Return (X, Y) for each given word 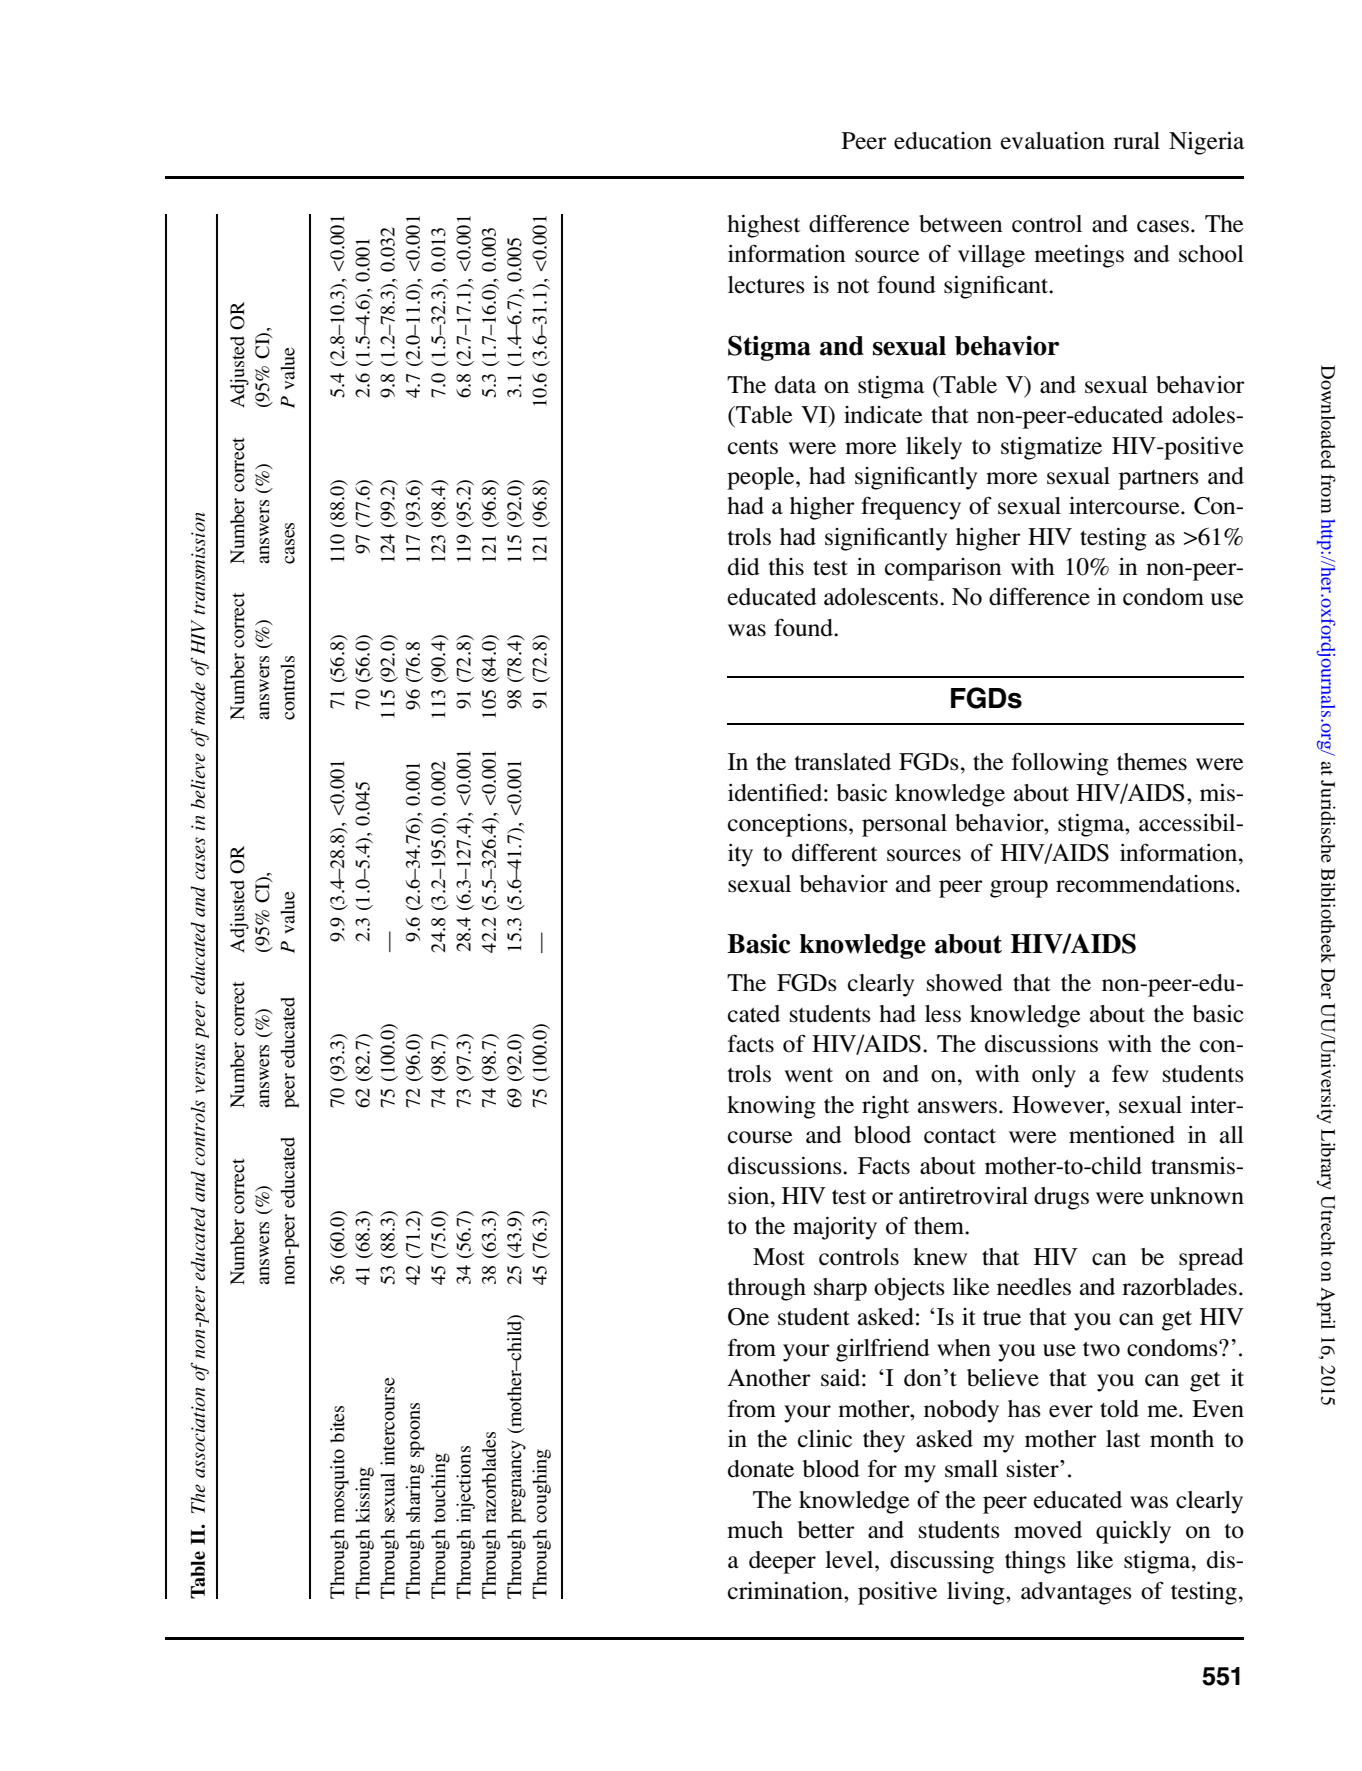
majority (835, 1228)
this (786, 567)
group (1019, 889)
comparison (943, 569)
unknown (1197, 1196)
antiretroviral (963, 1195)
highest (763, 226)
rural (1136, 141)
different (834, 852)
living (977, 1593)
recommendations (1145, 884)
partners (1159, 480)
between (961, 224)
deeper (782, 1562)
